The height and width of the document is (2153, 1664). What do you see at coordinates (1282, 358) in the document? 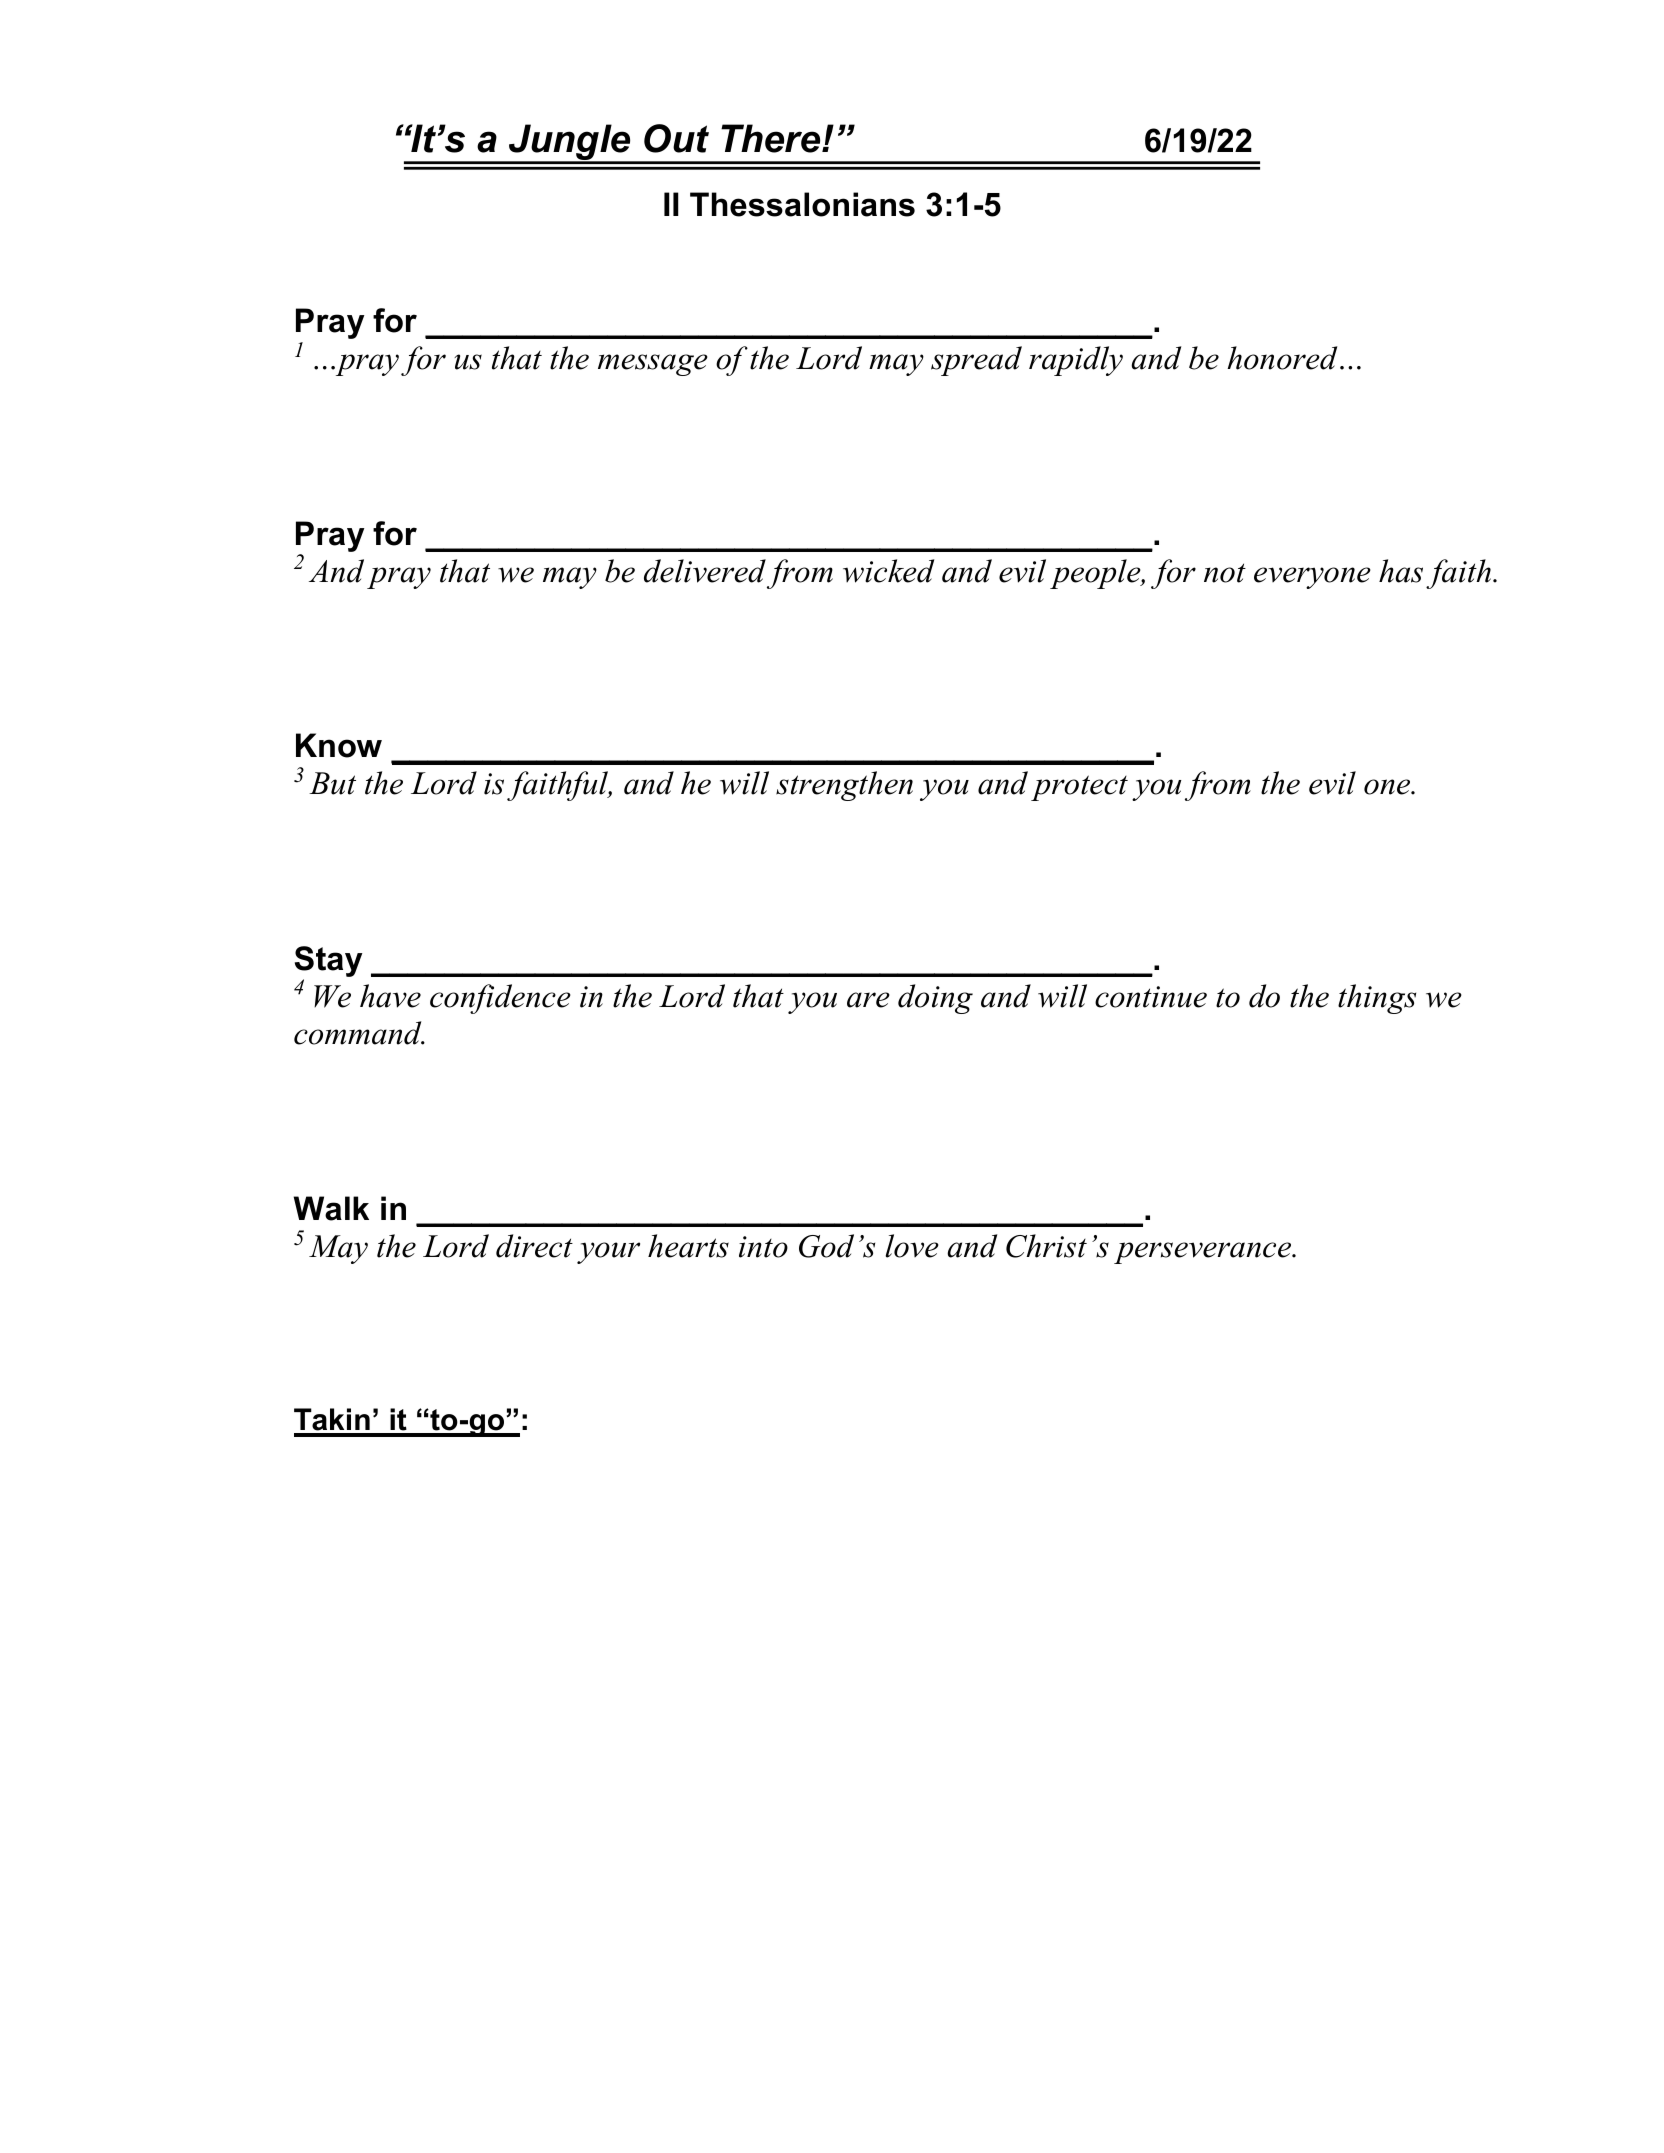
I see `honored` at bounding box center [1282, 358].
